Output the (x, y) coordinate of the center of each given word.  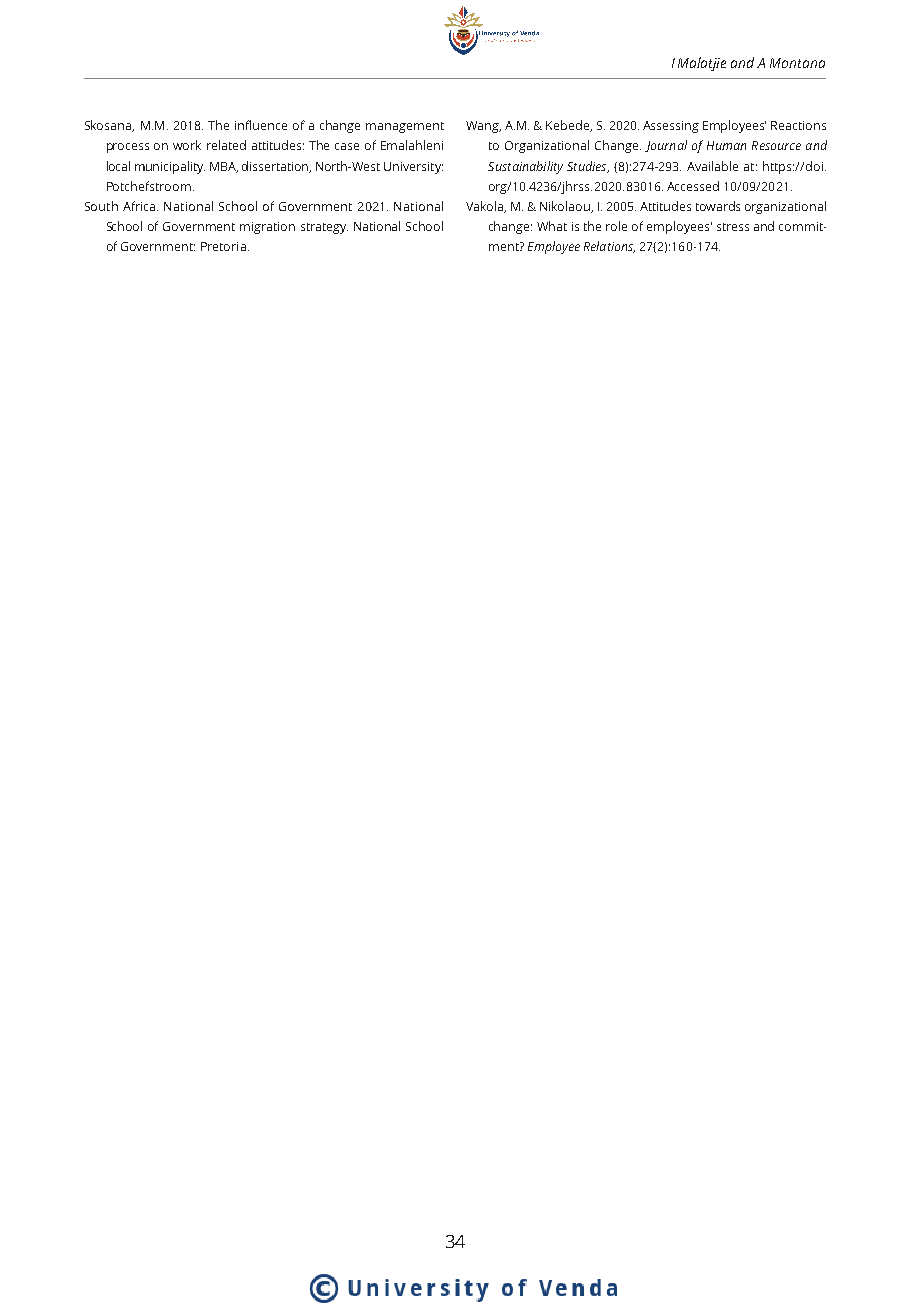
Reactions (798, 125)
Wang (483, 127)
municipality (170, 167)
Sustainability (525, 167)
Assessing (671, 127)
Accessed (693, 186)
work (187, 145)
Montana (797, 63)
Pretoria (223, 246)
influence (261, 125)
